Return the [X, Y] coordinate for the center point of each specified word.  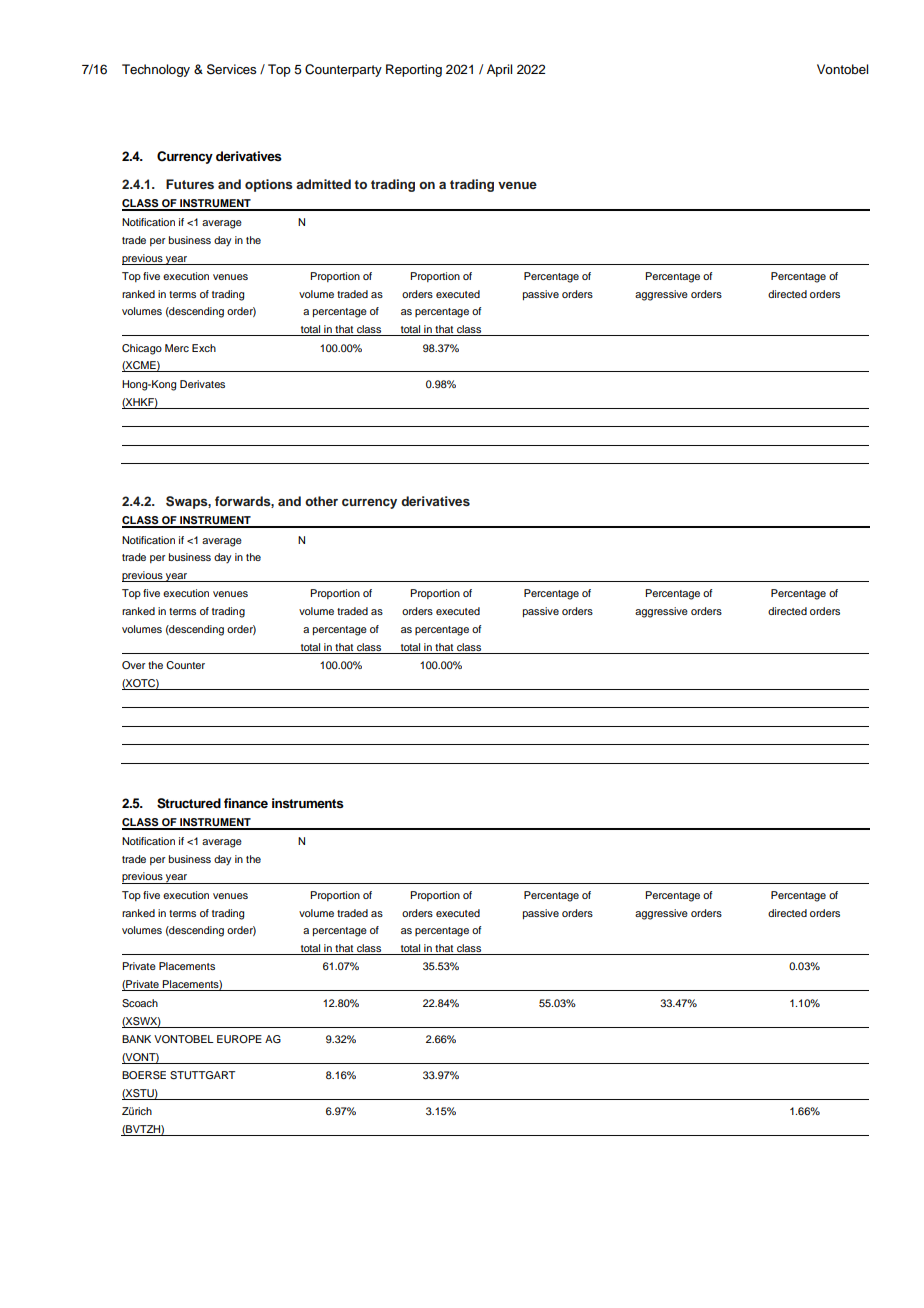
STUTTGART [202, 1075]
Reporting [414, 70]
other [321, 501]
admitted [323, 184]
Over [133, 665]
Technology [156, 70]
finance [246, 803]
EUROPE [239, 1039]
